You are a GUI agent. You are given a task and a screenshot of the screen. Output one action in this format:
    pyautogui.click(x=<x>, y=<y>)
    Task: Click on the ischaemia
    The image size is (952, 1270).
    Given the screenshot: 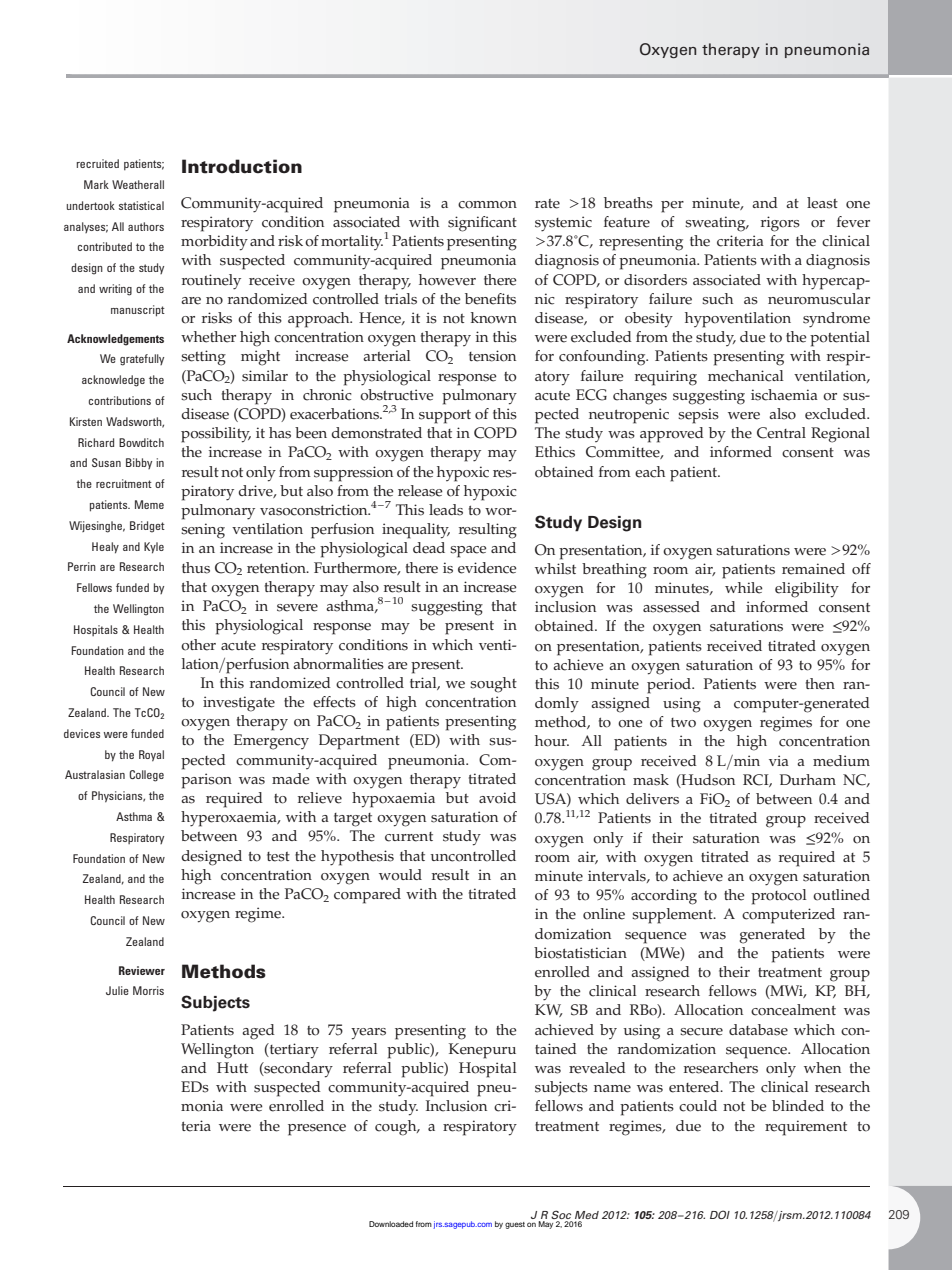 What is the action you would take?
    pyautogui.click(x=784, y=395)
